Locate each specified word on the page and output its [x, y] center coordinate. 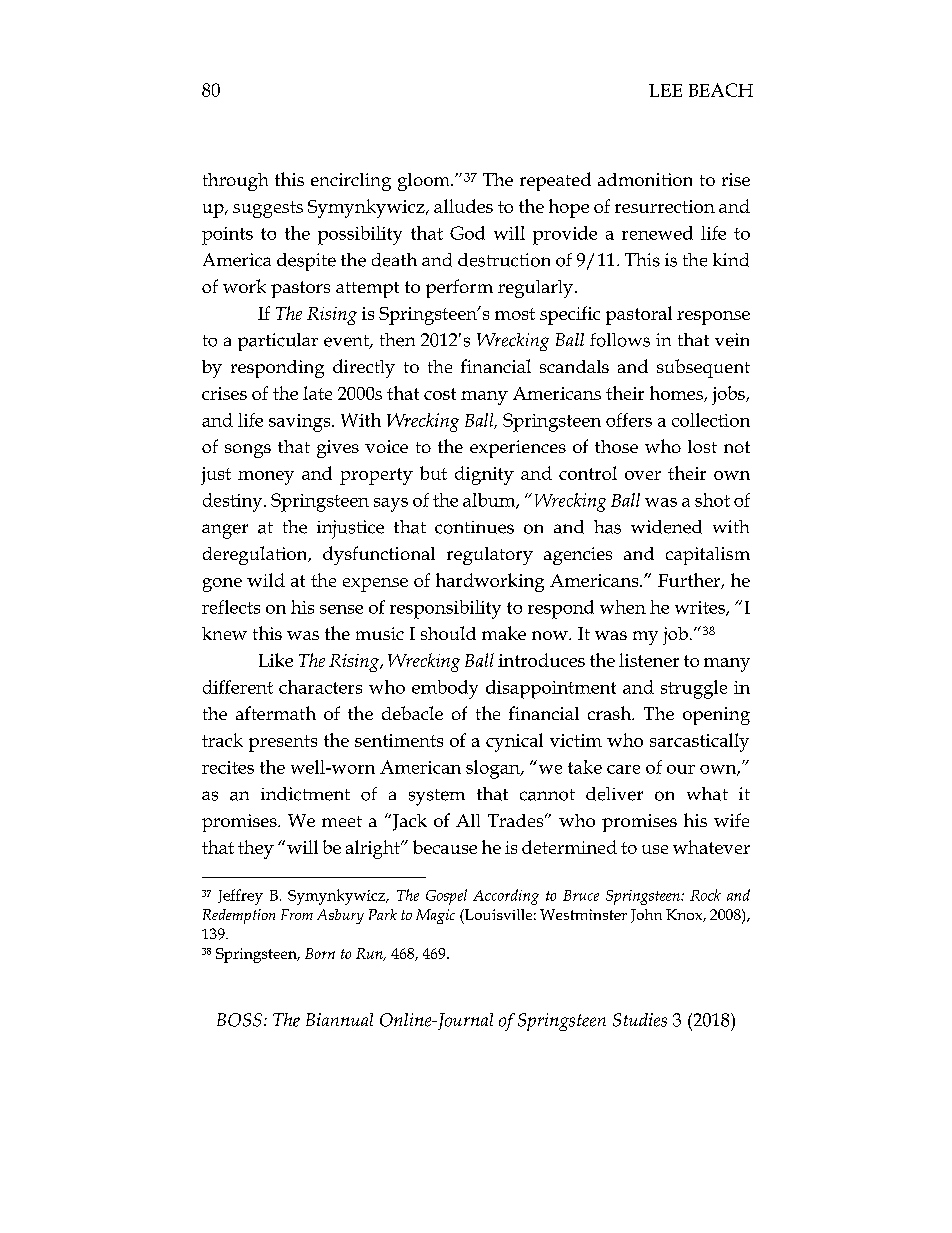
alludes [463, 206]
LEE [665, 90]
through [235, 182]
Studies [640, 1020]
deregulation [256, 555]
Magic [435, 916]
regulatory [490, 556]
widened [666, 527]
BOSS [239, 1020]
